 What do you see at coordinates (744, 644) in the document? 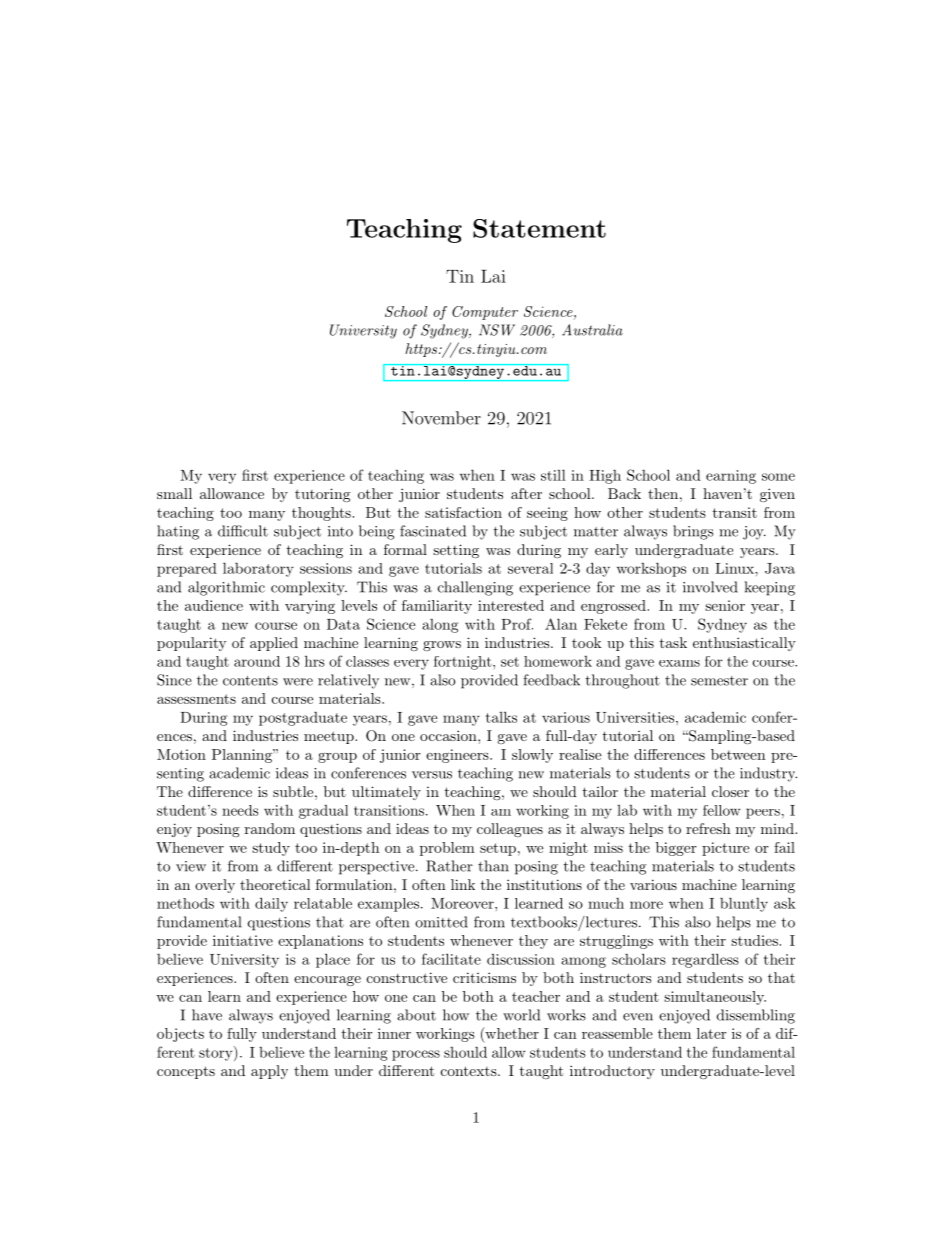
I see `enthusiastically` at bounding box center [744, 644].
